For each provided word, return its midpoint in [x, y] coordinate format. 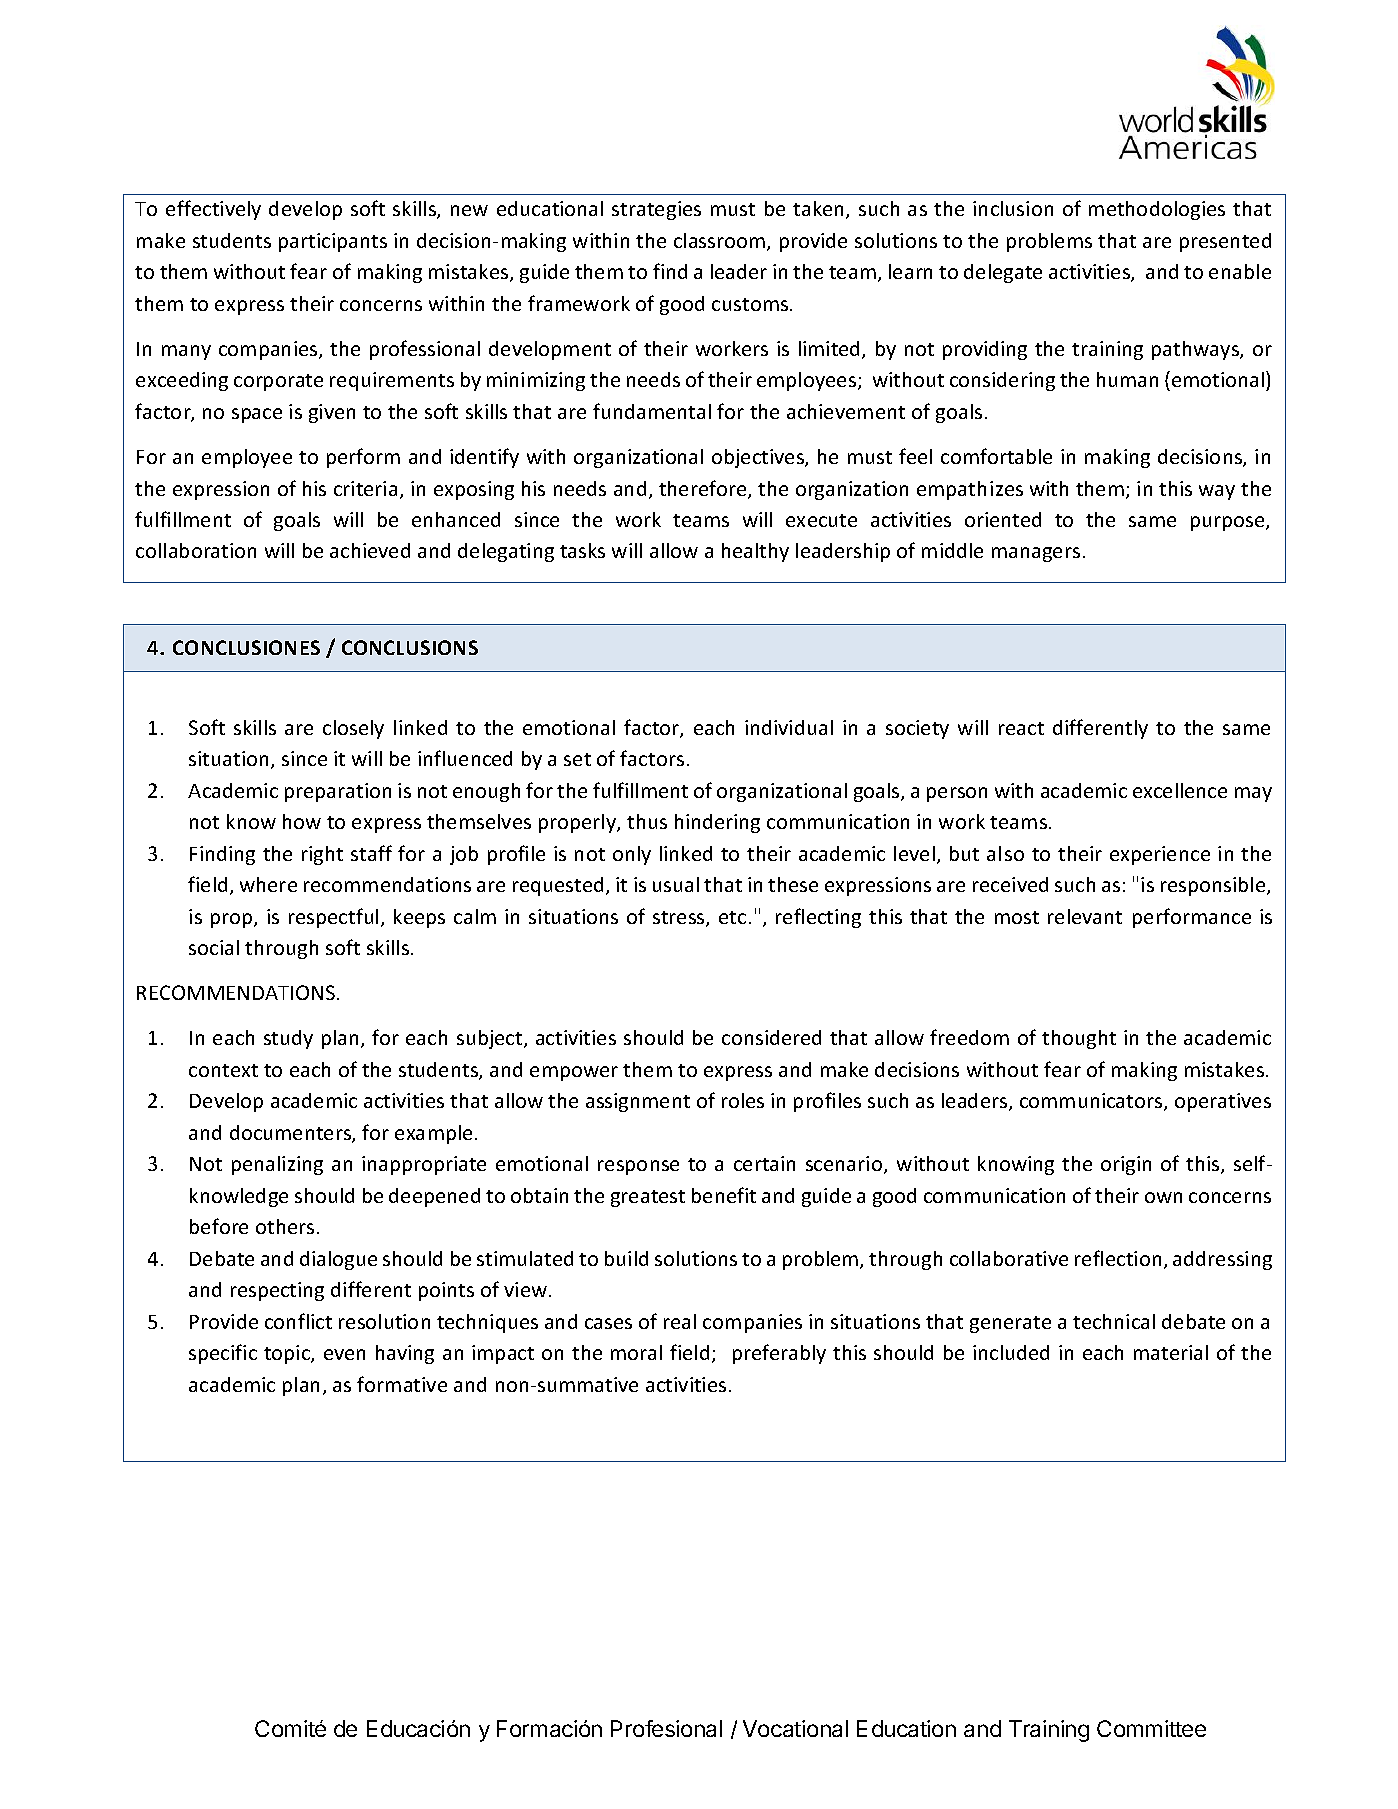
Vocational [795, 1728]
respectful [333, 918]
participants [333, 242]
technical [1114, 1321]
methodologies [1157, 210]
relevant [1085, 916]
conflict [298, 1321]
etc [732, 917]
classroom [721, 242]
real [680, 1321]
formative [402, 1384]
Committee [1151, 1728]
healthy [755, 552]
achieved [370, 550]
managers [1036, 554]
